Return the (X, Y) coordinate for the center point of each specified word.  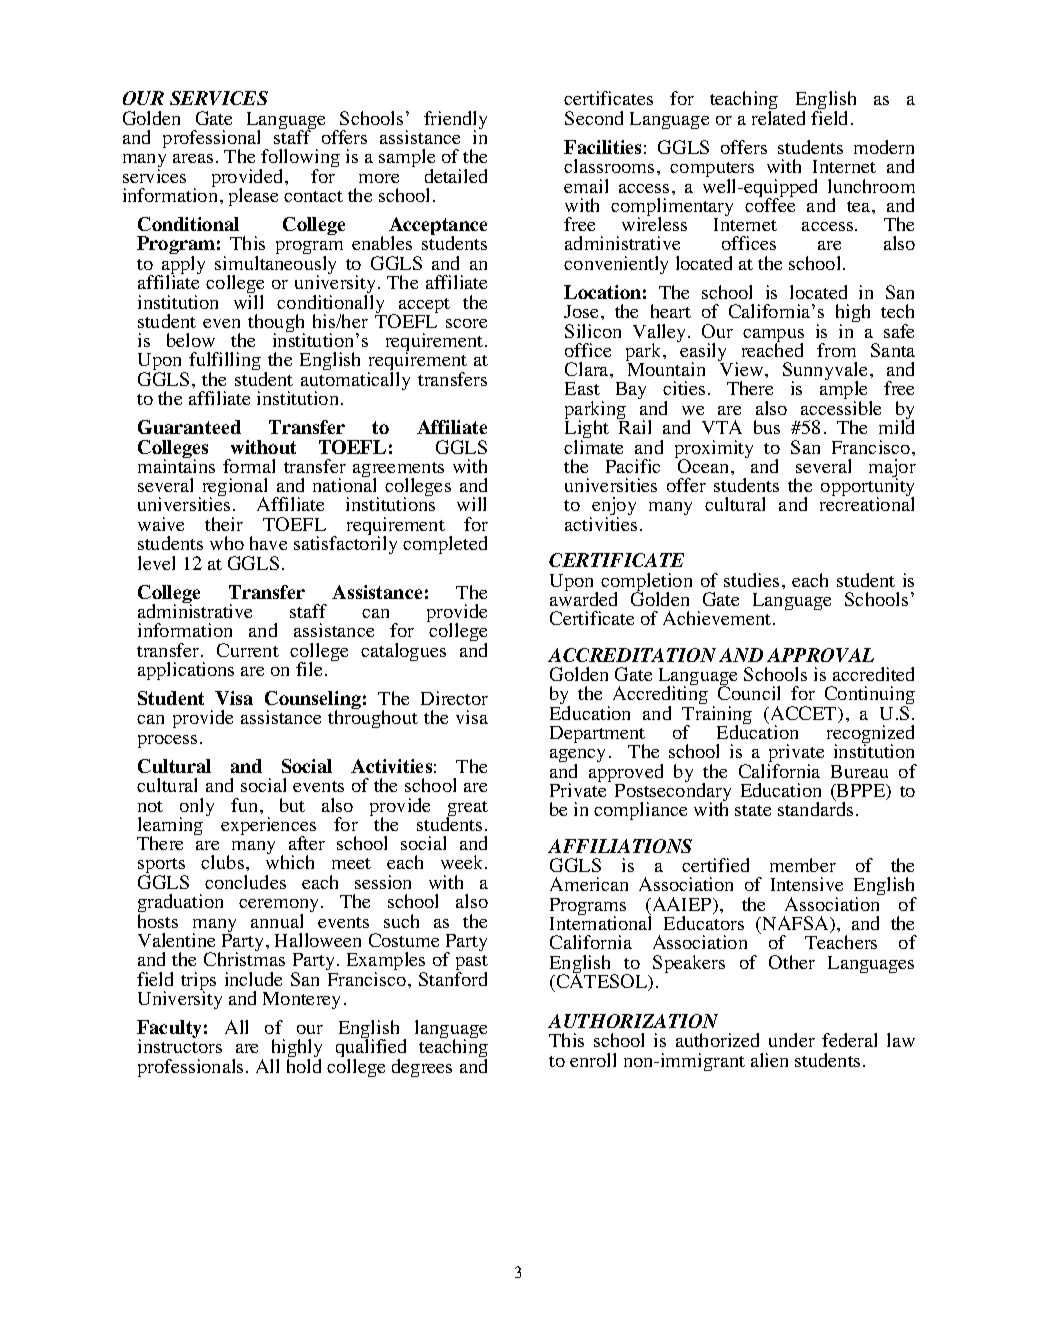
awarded (583, 598)
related (778, 118)
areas (193, 158)
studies (751, 580)
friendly (455, 121)
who (227, 543)
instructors (180, 1045)
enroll (593, 1060)
